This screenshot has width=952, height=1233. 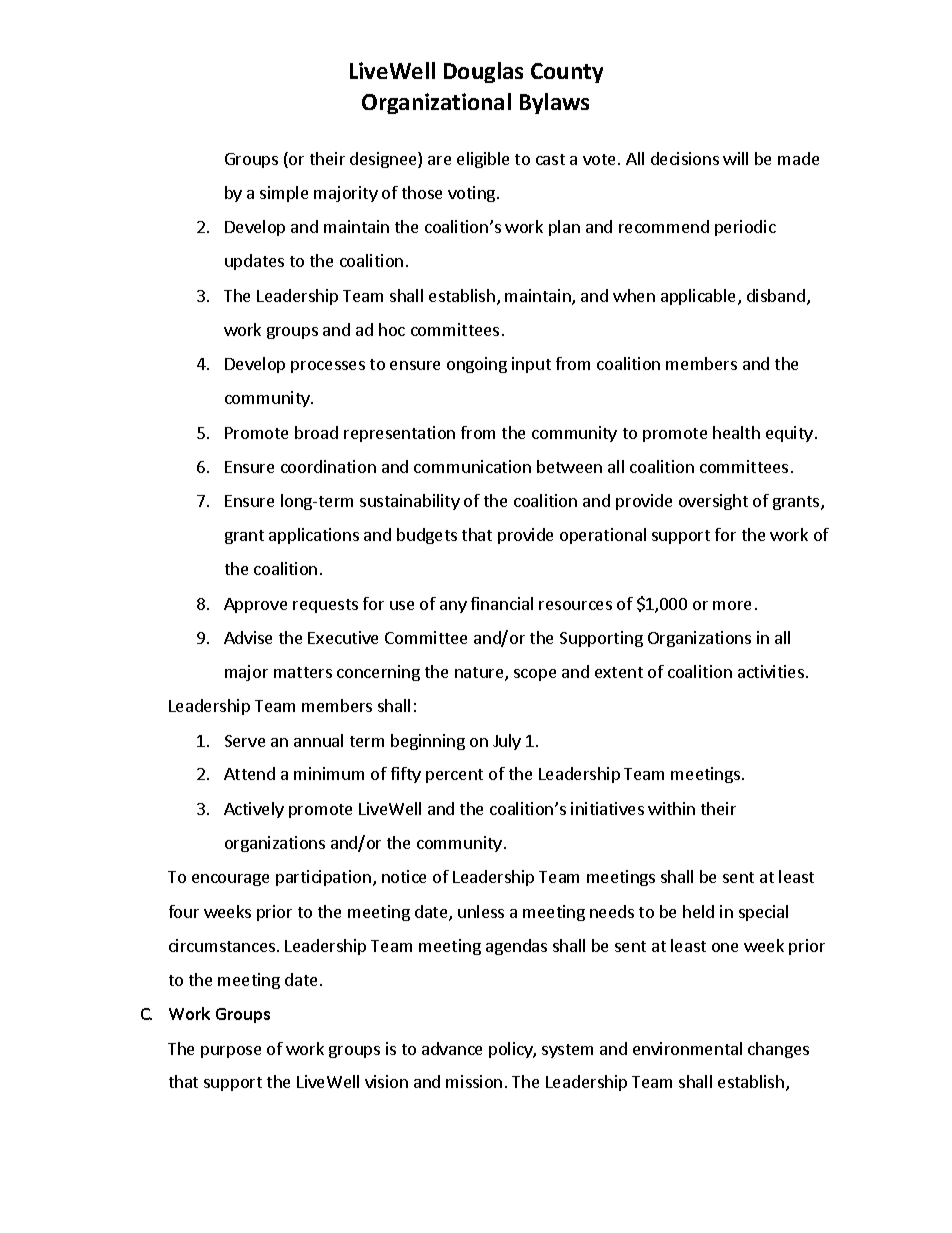 What do you see at coordinates (700, 297) in the screenshot?
I see `applicable` at bounding box center [700, 297].
